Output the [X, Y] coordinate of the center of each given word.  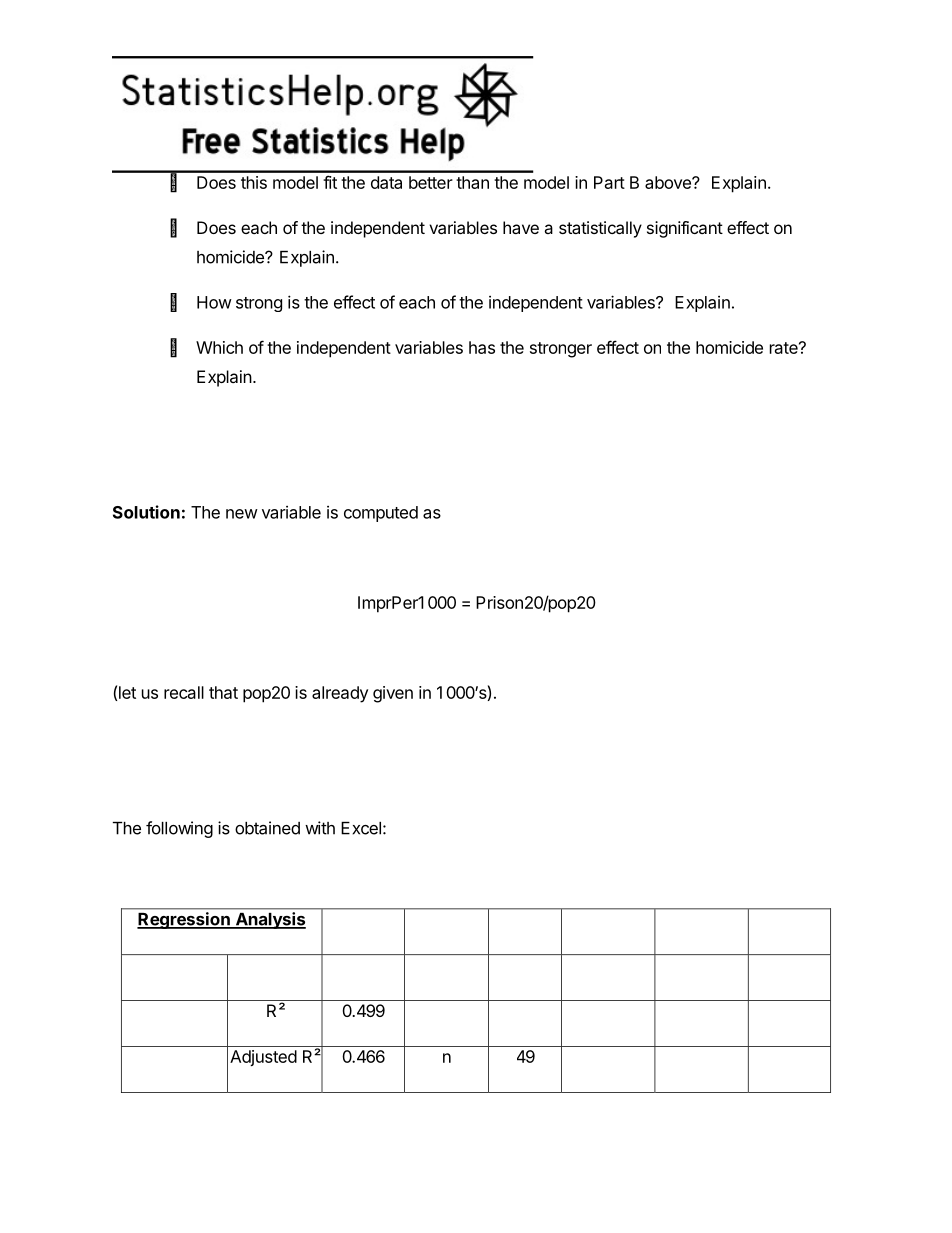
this [254, 182]
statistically [600, 229]
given [393, 694]
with [320, 828]
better [431, 182]
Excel [361, 828]
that [223, 692]
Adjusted [263, 1058]
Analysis [269, 920]
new [242, 514]
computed [381, 514]
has [482, 347]
